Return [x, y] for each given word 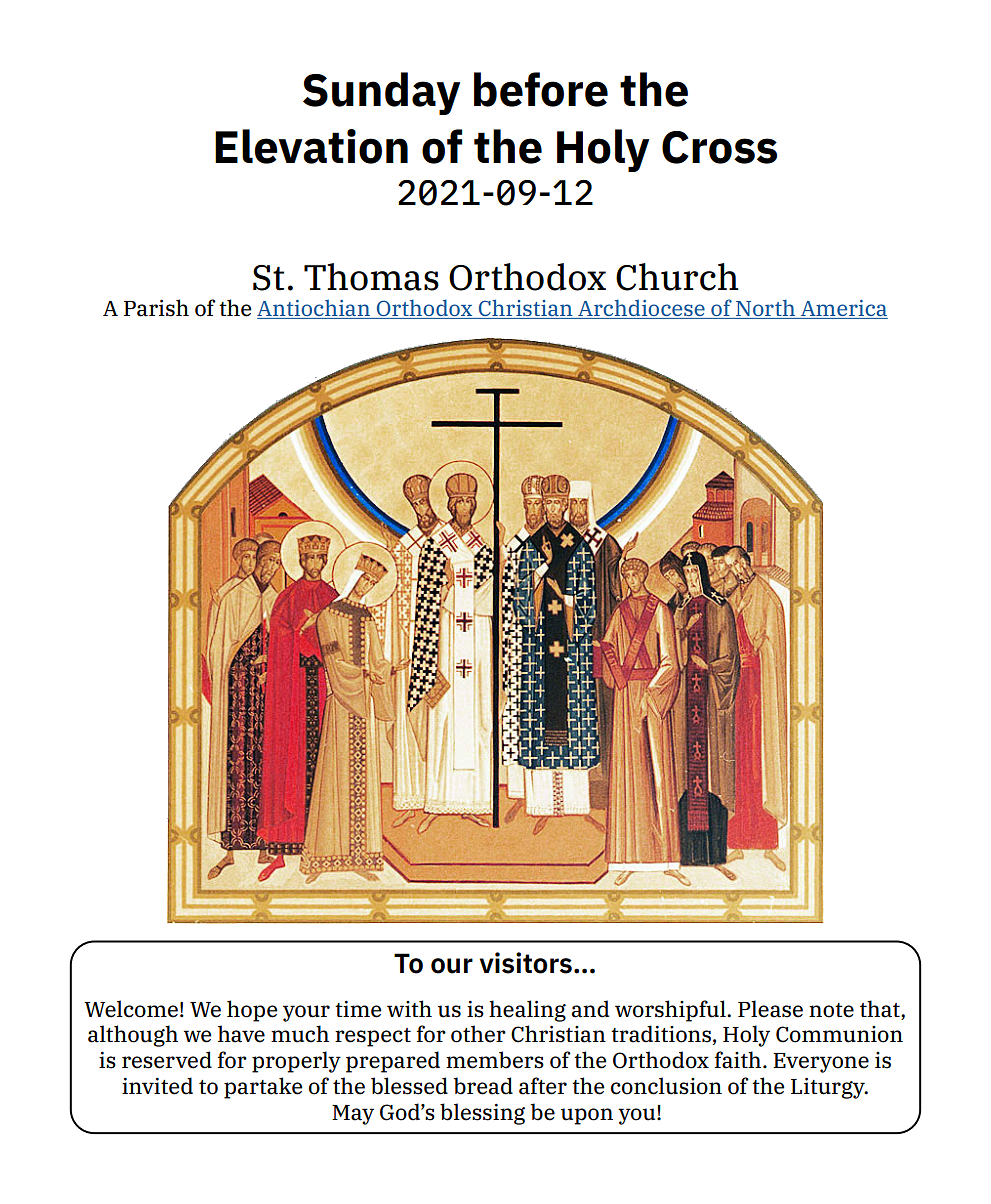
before [541, 89]
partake [263, 1088]
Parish [156, 308]
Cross [719, 147]
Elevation [311, 146]
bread [483, 1086]
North [765, 309]
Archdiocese [641, 309]
